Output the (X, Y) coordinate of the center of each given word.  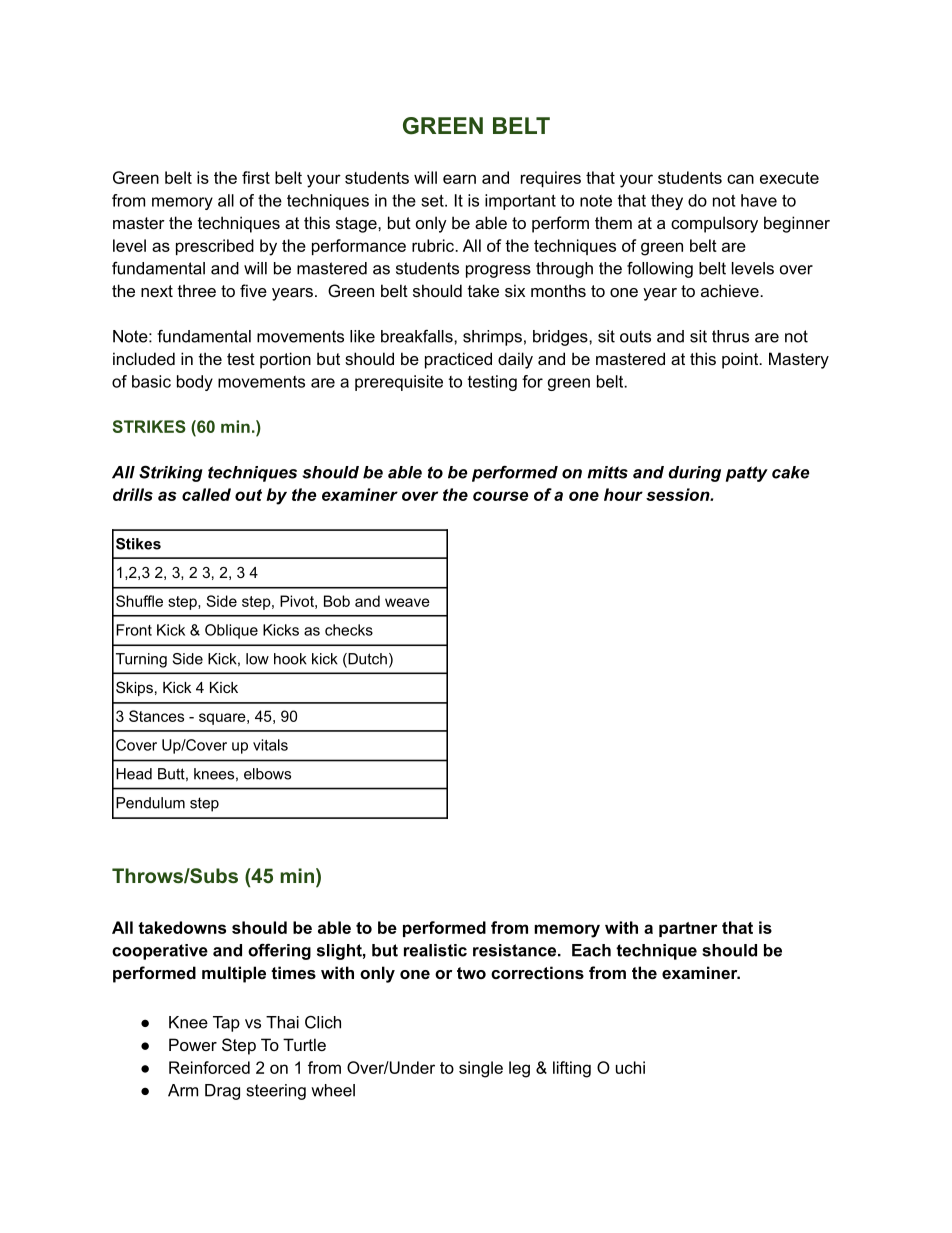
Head (134, 774)
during (694, 474)
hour (623, 494)
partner (688, 929)
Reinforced (209, 1067)
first (256, 177)
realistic (435, 950)
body (195, 383)
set (433, 200)
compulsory (714, 224)
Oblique (231, 631)
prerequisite (399, 383)
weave (407, 602)
